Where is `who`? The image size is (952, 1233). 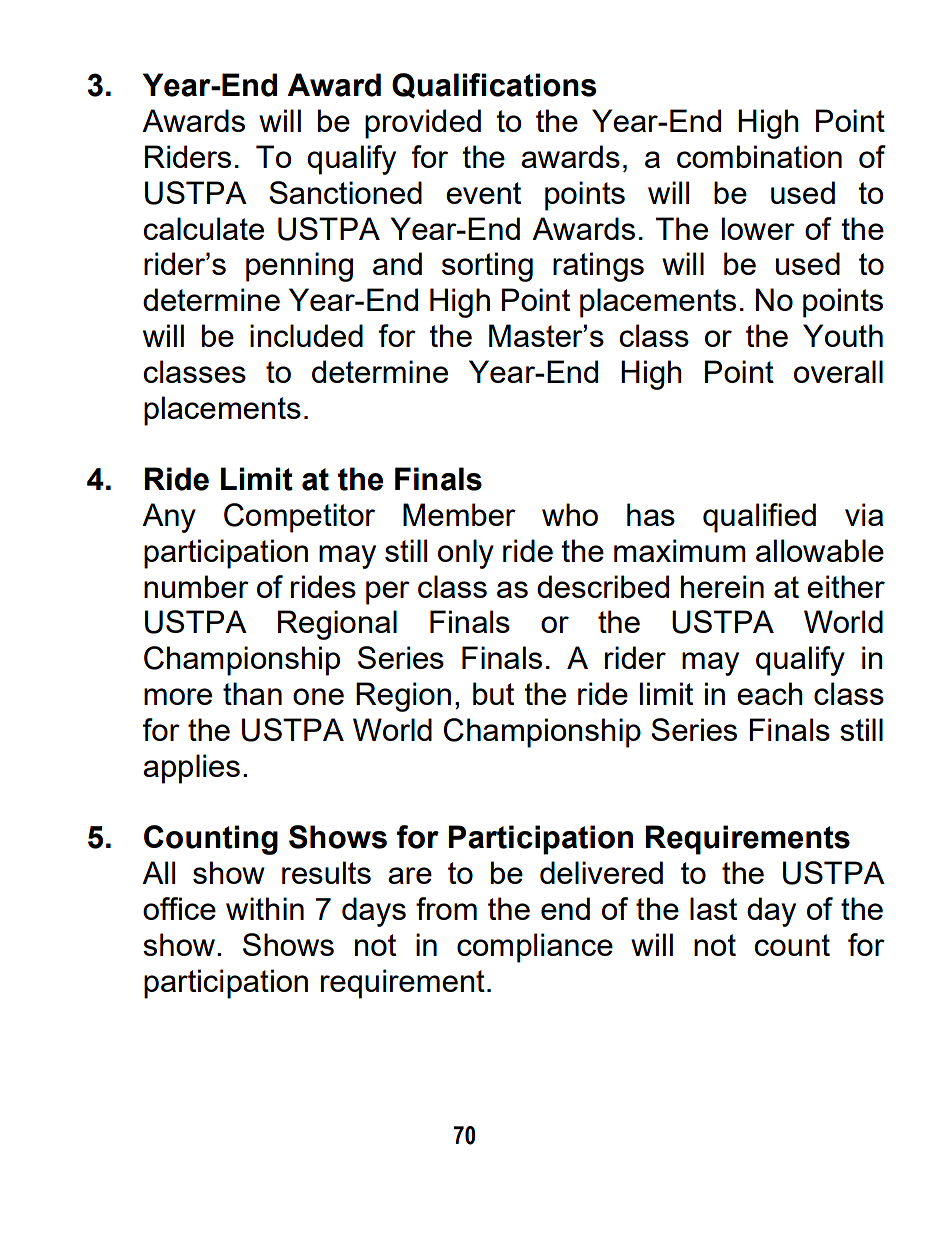 who is located at coordinates (570, 514).
